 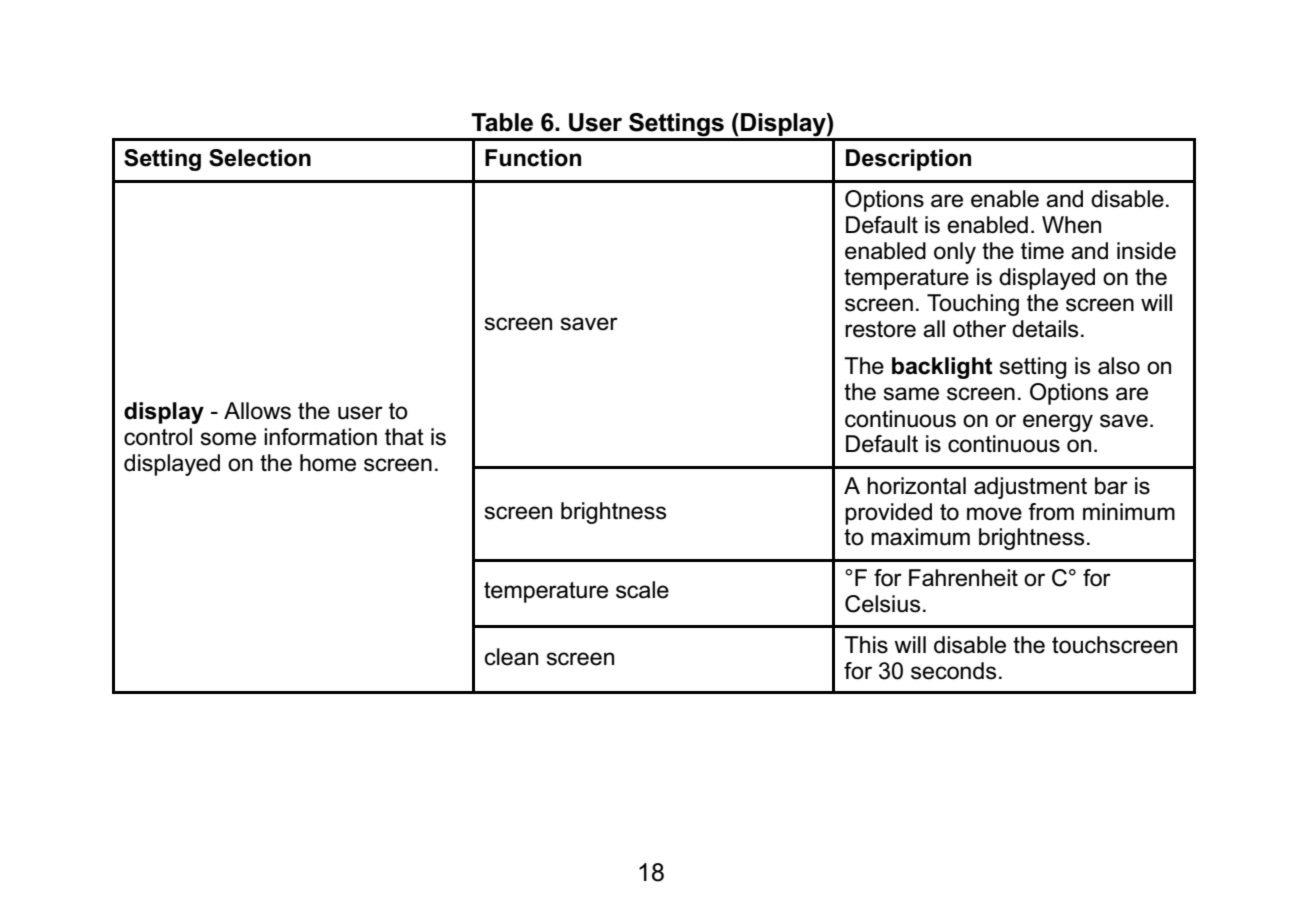 I want to click on Function, so click(x=533, y=158).
